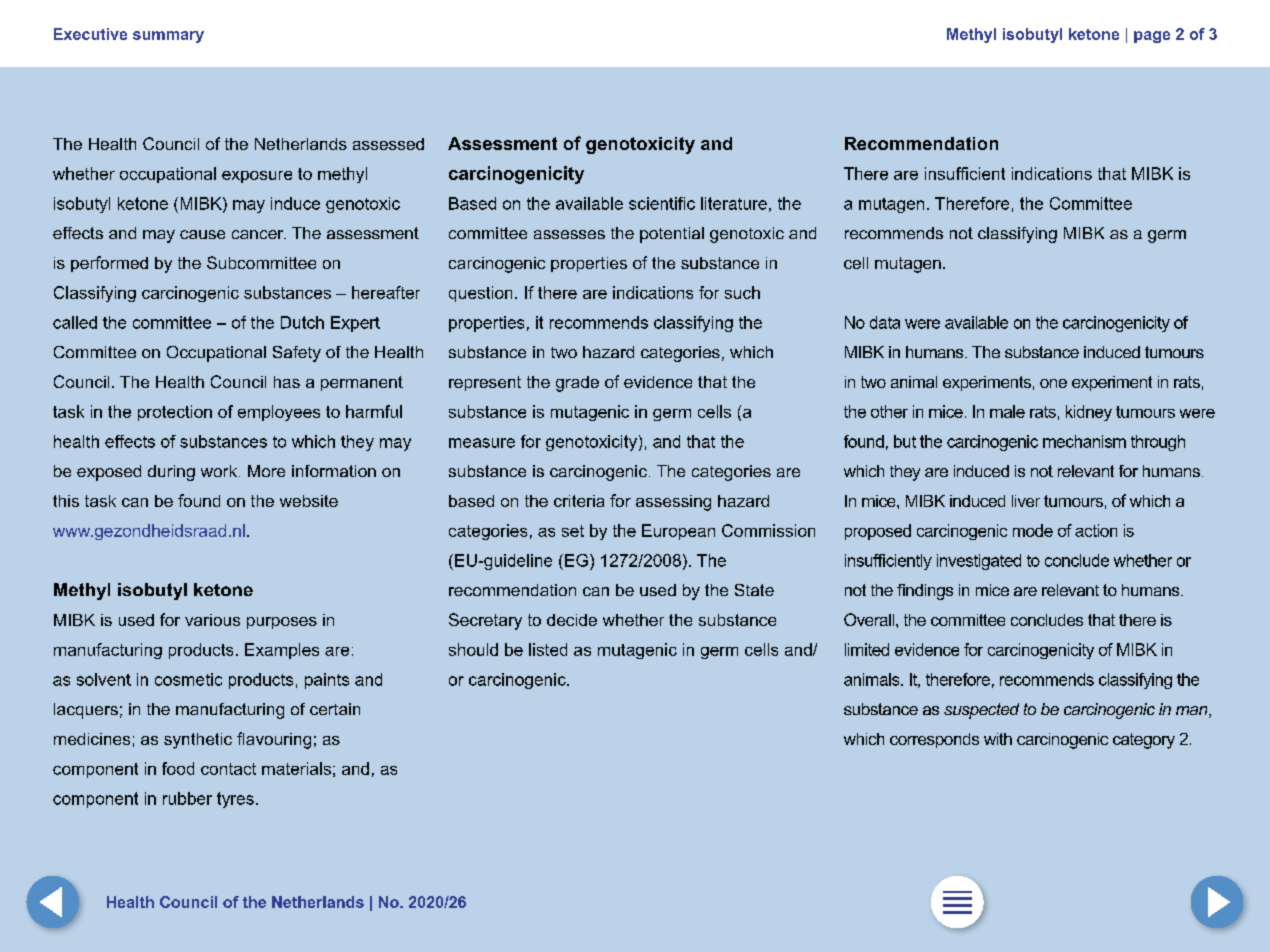 This document has height=952, width=1270. What do you see at coordinates (212, 620) in the document?
I see `various` at bounding box center [212, 620].
